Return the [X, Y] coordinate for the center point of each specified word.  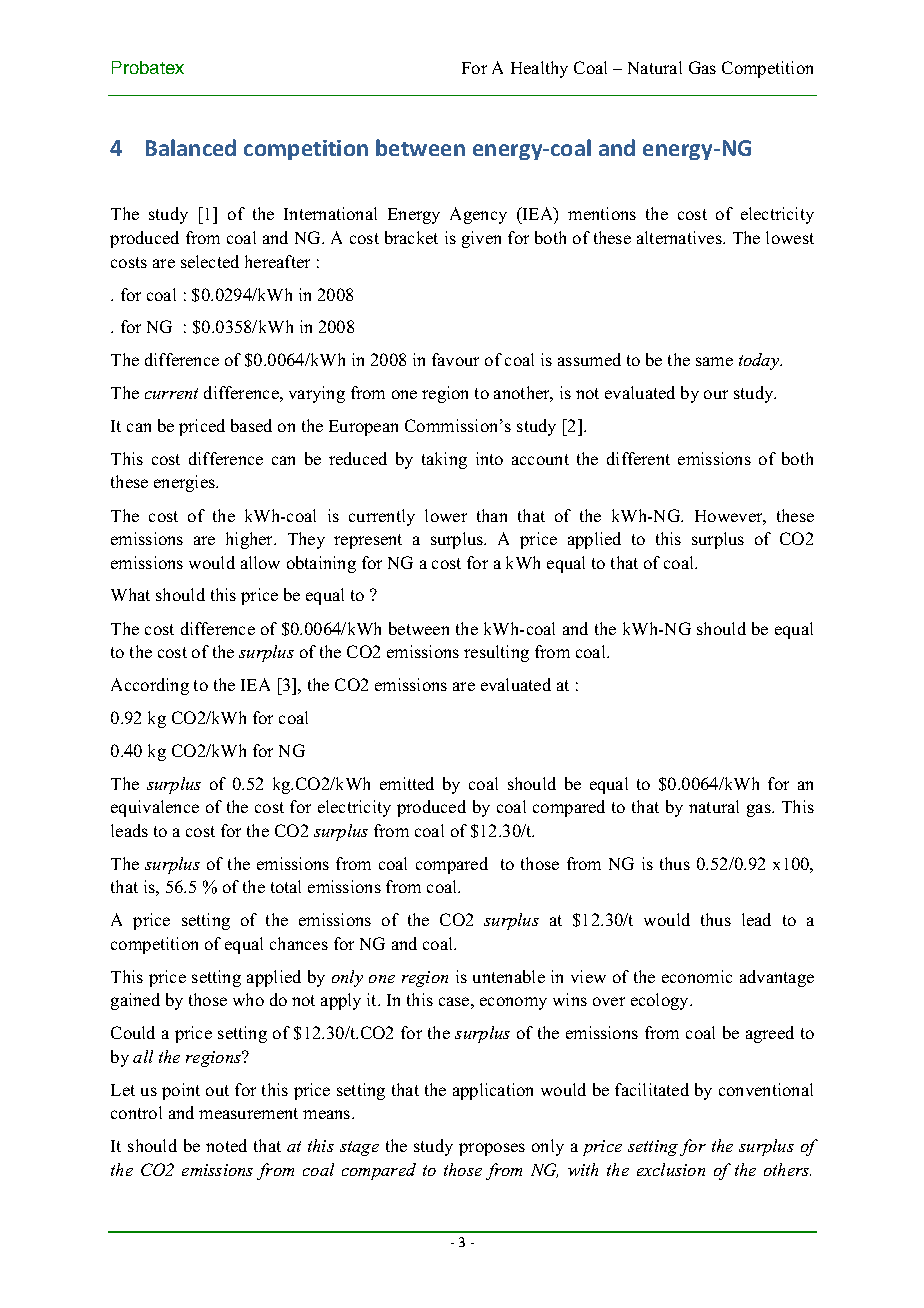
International [330, 213]
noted [226, 1145]
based [251, 425]
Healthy [539, 69]
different [638, 458]
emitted [407, 783]
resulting [496, 653]
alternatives [680, 237]
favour [455, 359]
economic [697, 976]
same [714, 361]
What [130, 594]
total [286, 886]
